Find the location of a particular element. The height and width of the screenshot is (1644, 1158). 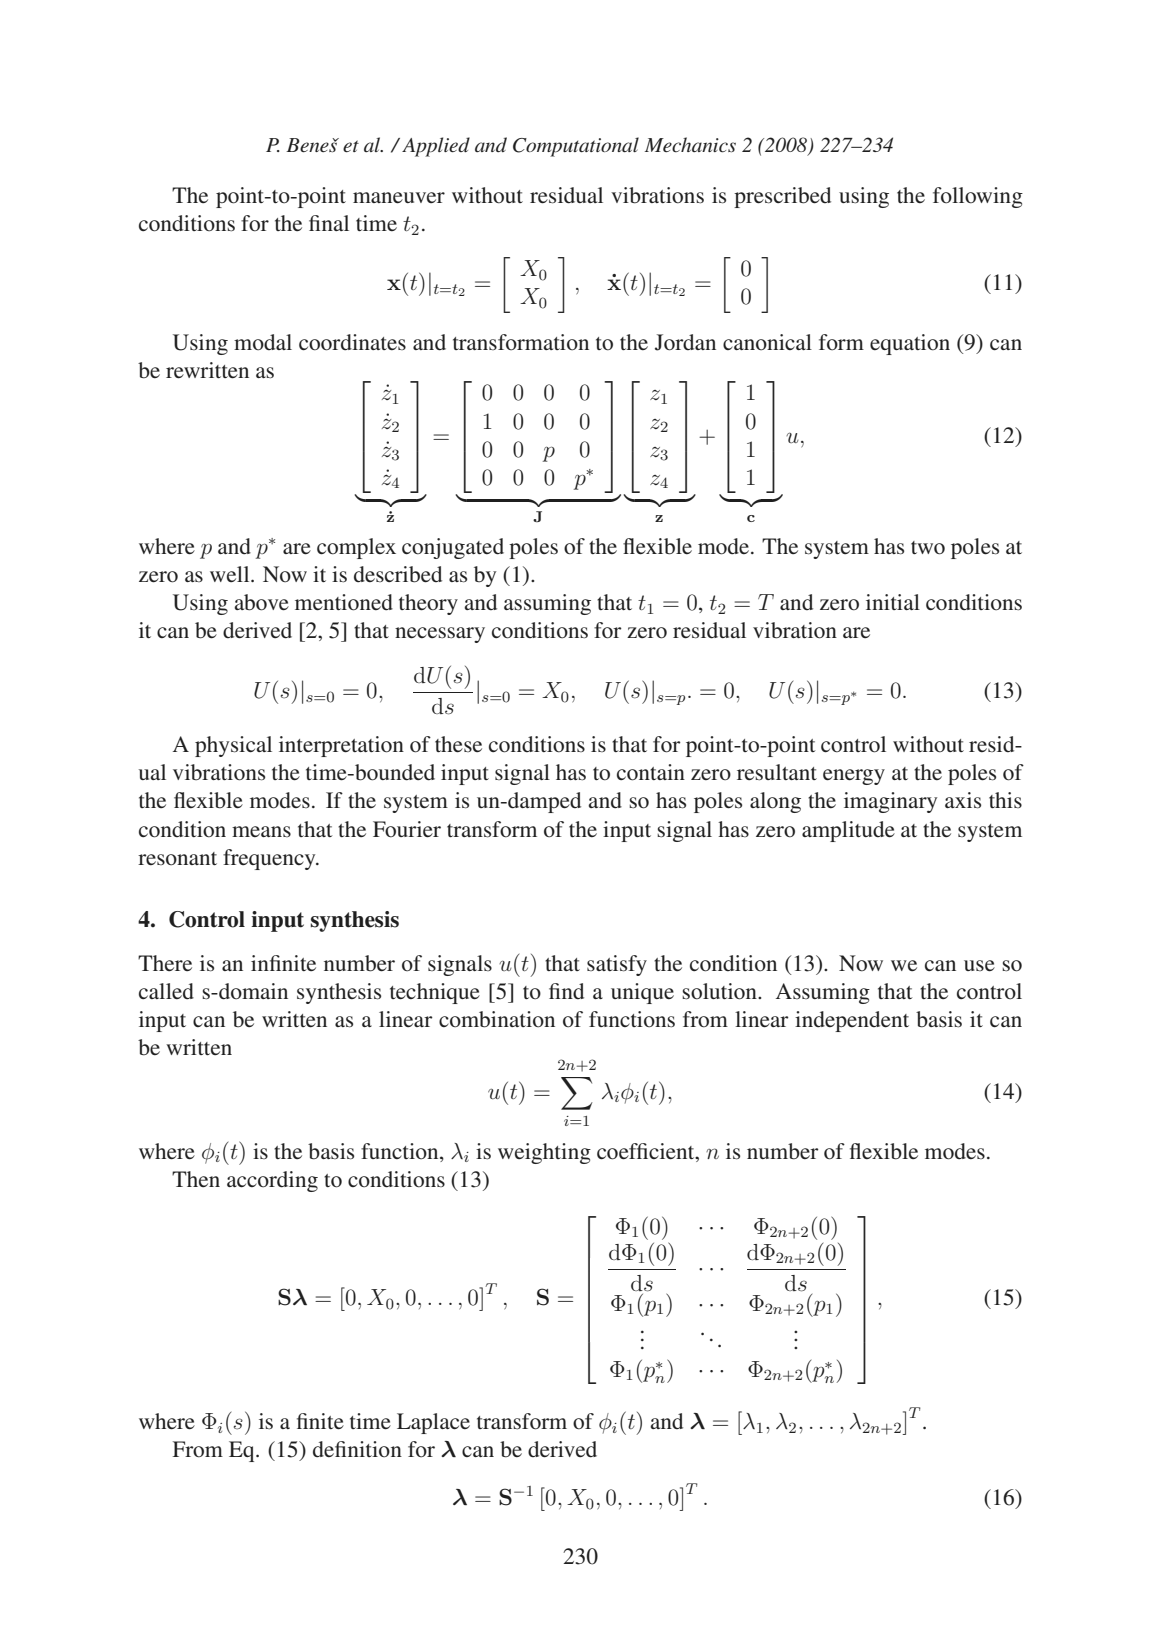

coefficient is located at coordinates (647, 1151).
